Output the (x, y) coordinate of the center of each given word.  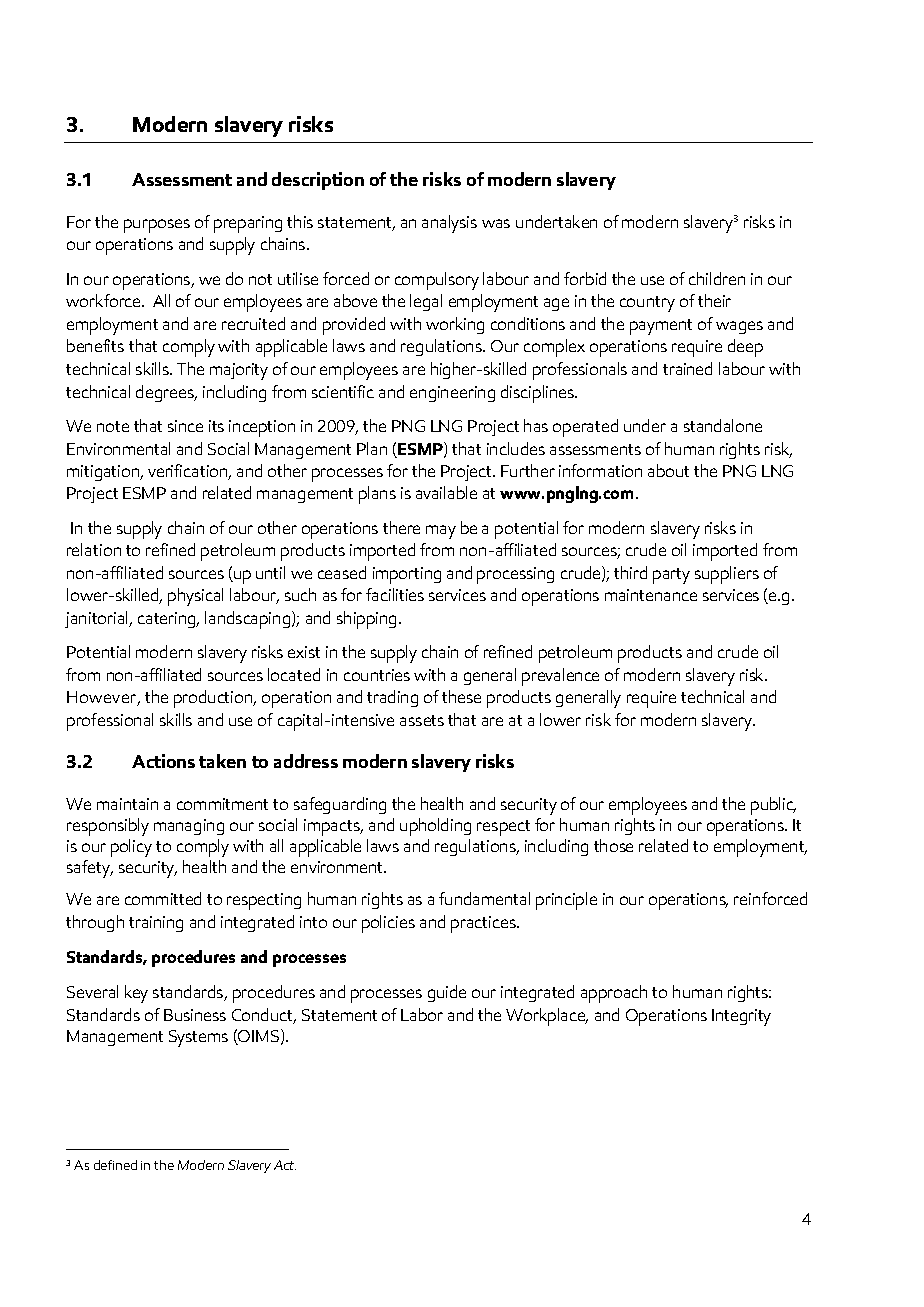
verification (188, 472)
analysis (449, 224)
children (717, 278)
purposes (157, 226)
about (668, 470)
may (441, 532)
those (613, 845)
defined (115, 1165)
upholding (435, 827)
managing (189, 827)
